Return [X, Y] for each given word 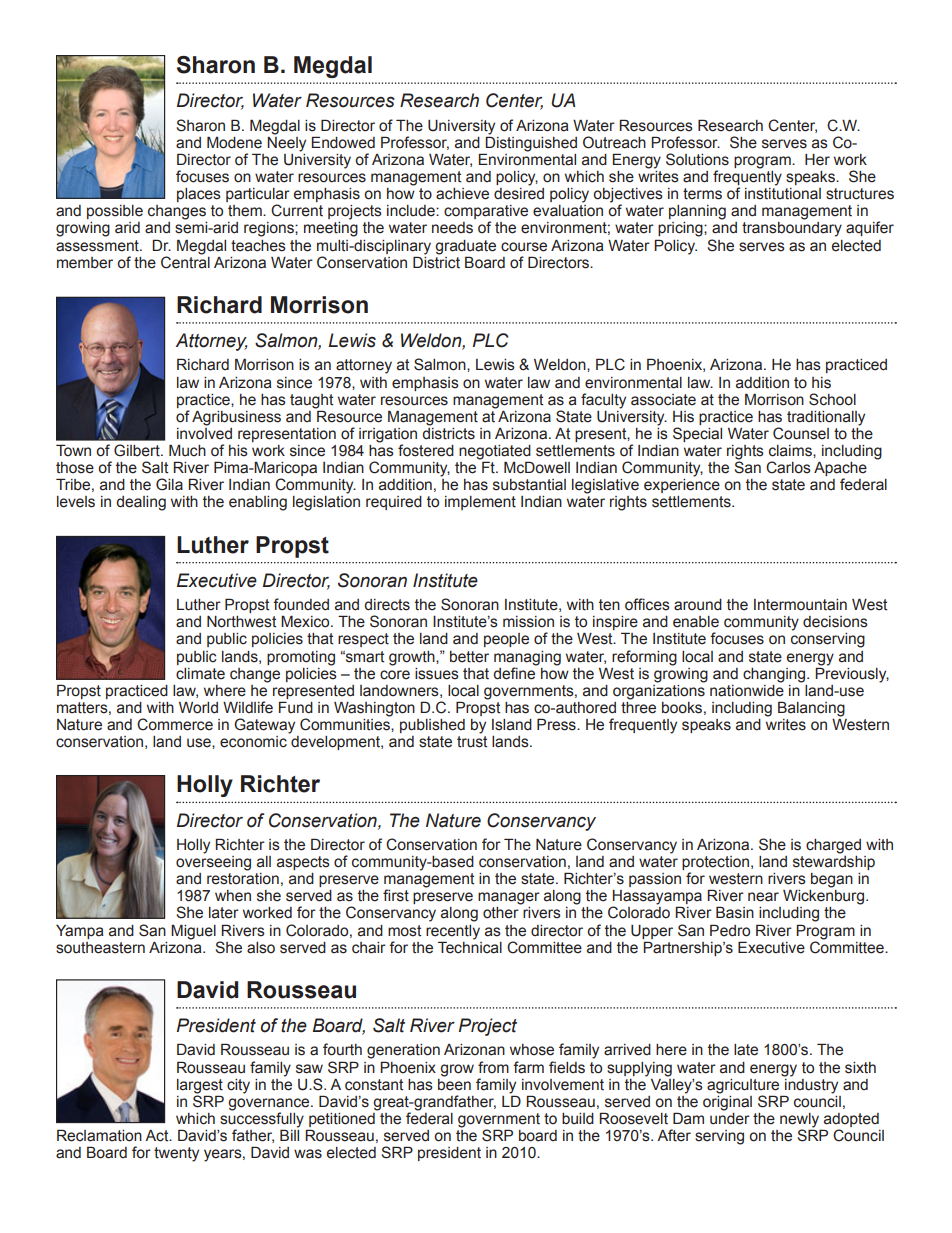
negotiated [495, 453]
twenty [176, 1154]
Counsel [801, 433]
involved [204, 432]
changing [775, 675]
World [198, 708]
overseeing [213, 862]
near [763, 897]
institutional [783, 194]
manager [509, 898]
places [199, 195]
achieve [462, 194]
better [469, 657]
